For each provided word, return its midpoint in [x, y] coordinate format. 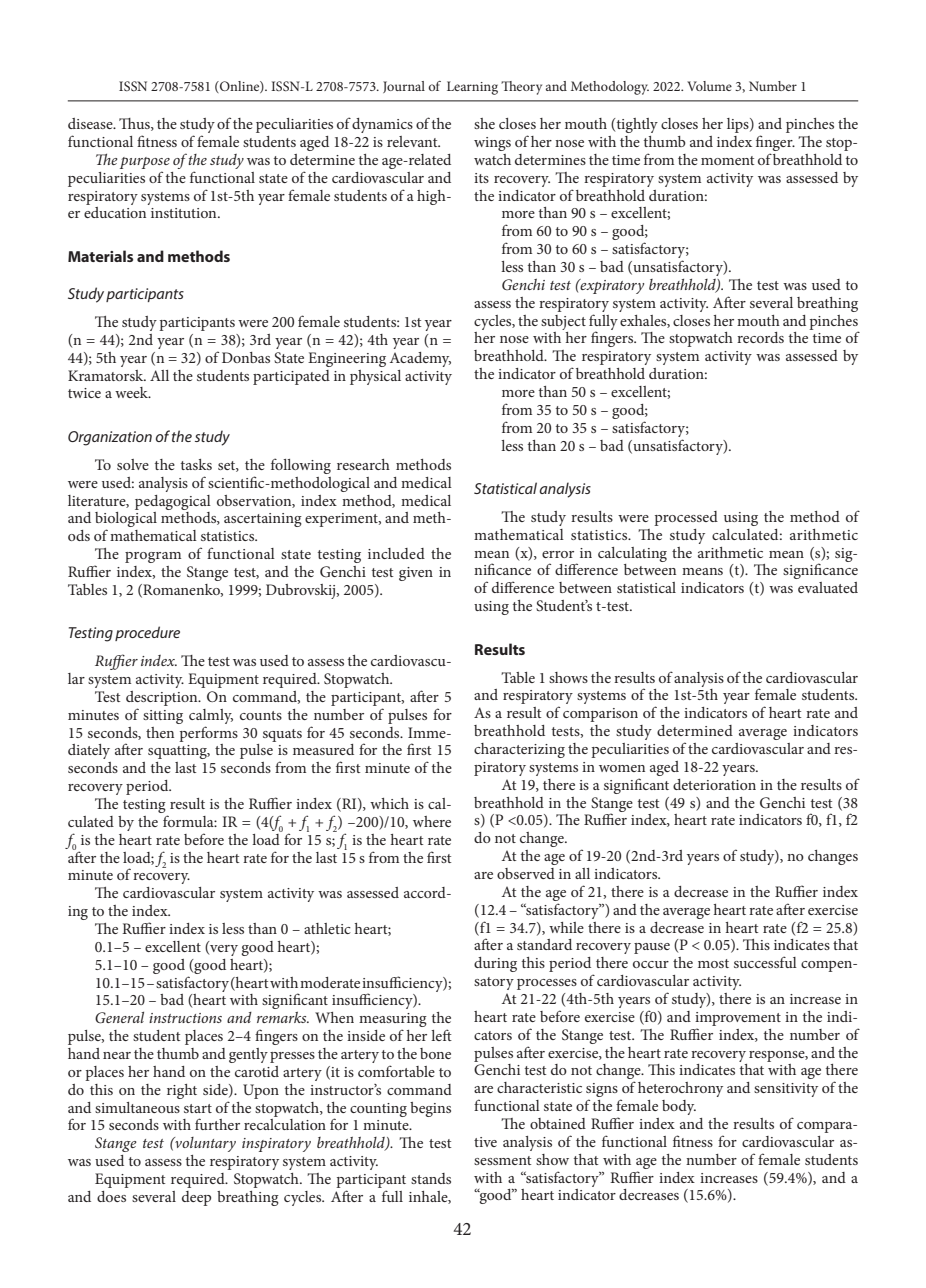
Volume [709, 86]
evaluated [828, 587]
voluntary [204, 1144]
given [416, 574]
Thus [135, 124]
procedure [147, 633]
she [484, 123]
